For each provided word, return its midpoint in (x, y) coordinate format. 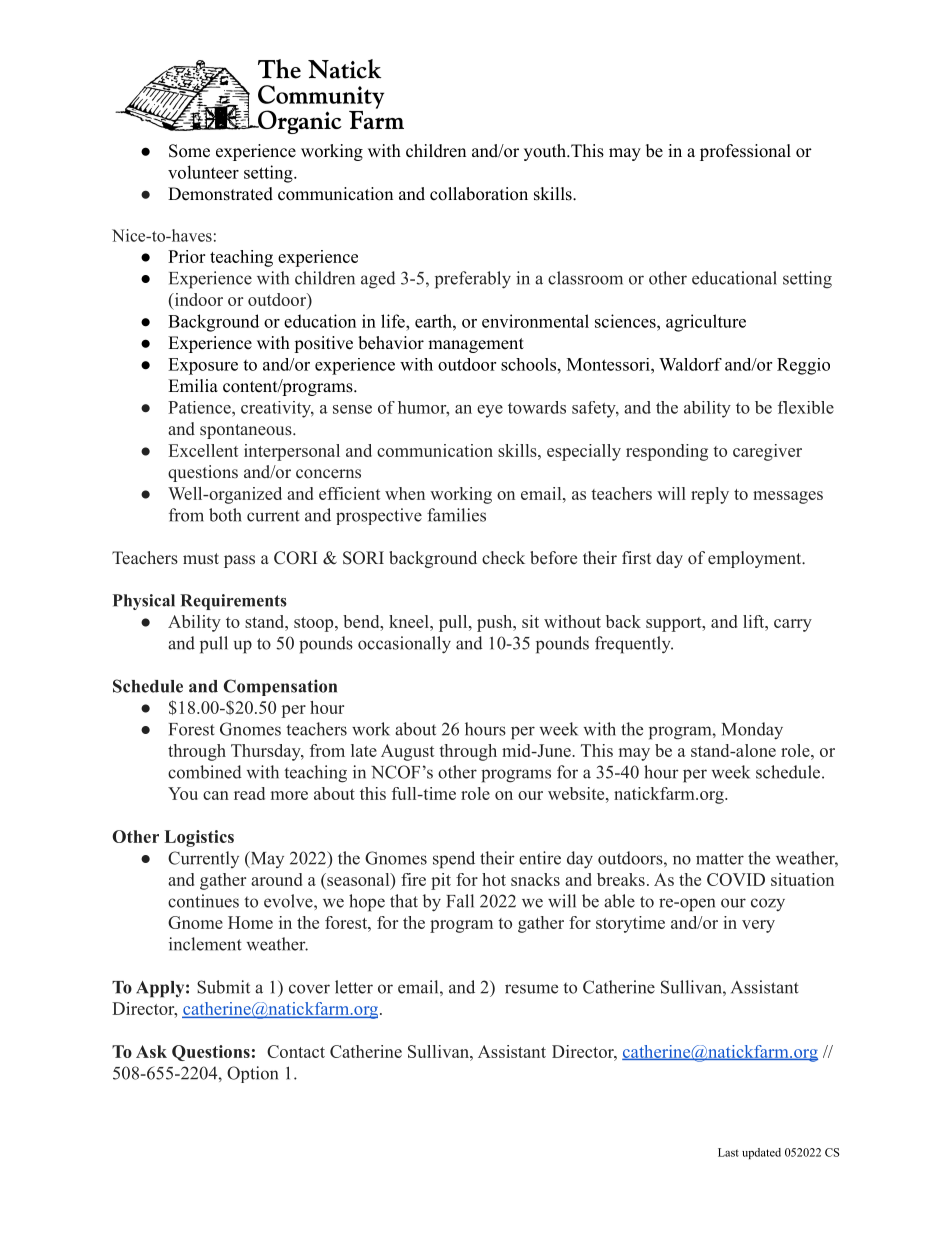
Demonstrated (220, 194)
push (495, 623)
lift (754, 621)
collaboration (479, 194)
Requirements (233, 602)
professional (745, 152)
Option (252, 1074)
